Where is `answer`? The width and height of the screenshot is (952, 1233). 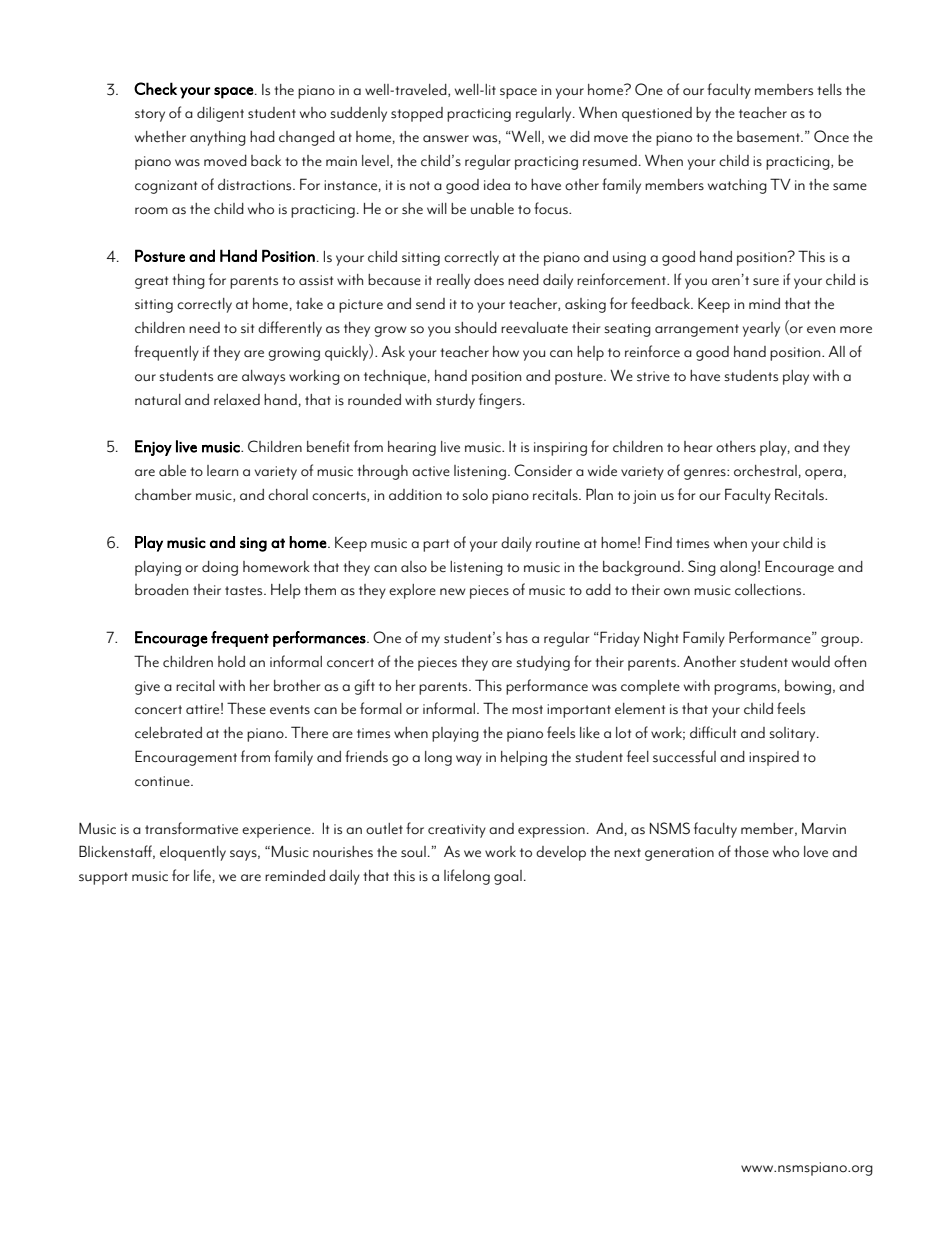 answer is located at coordinates (446, 139).
